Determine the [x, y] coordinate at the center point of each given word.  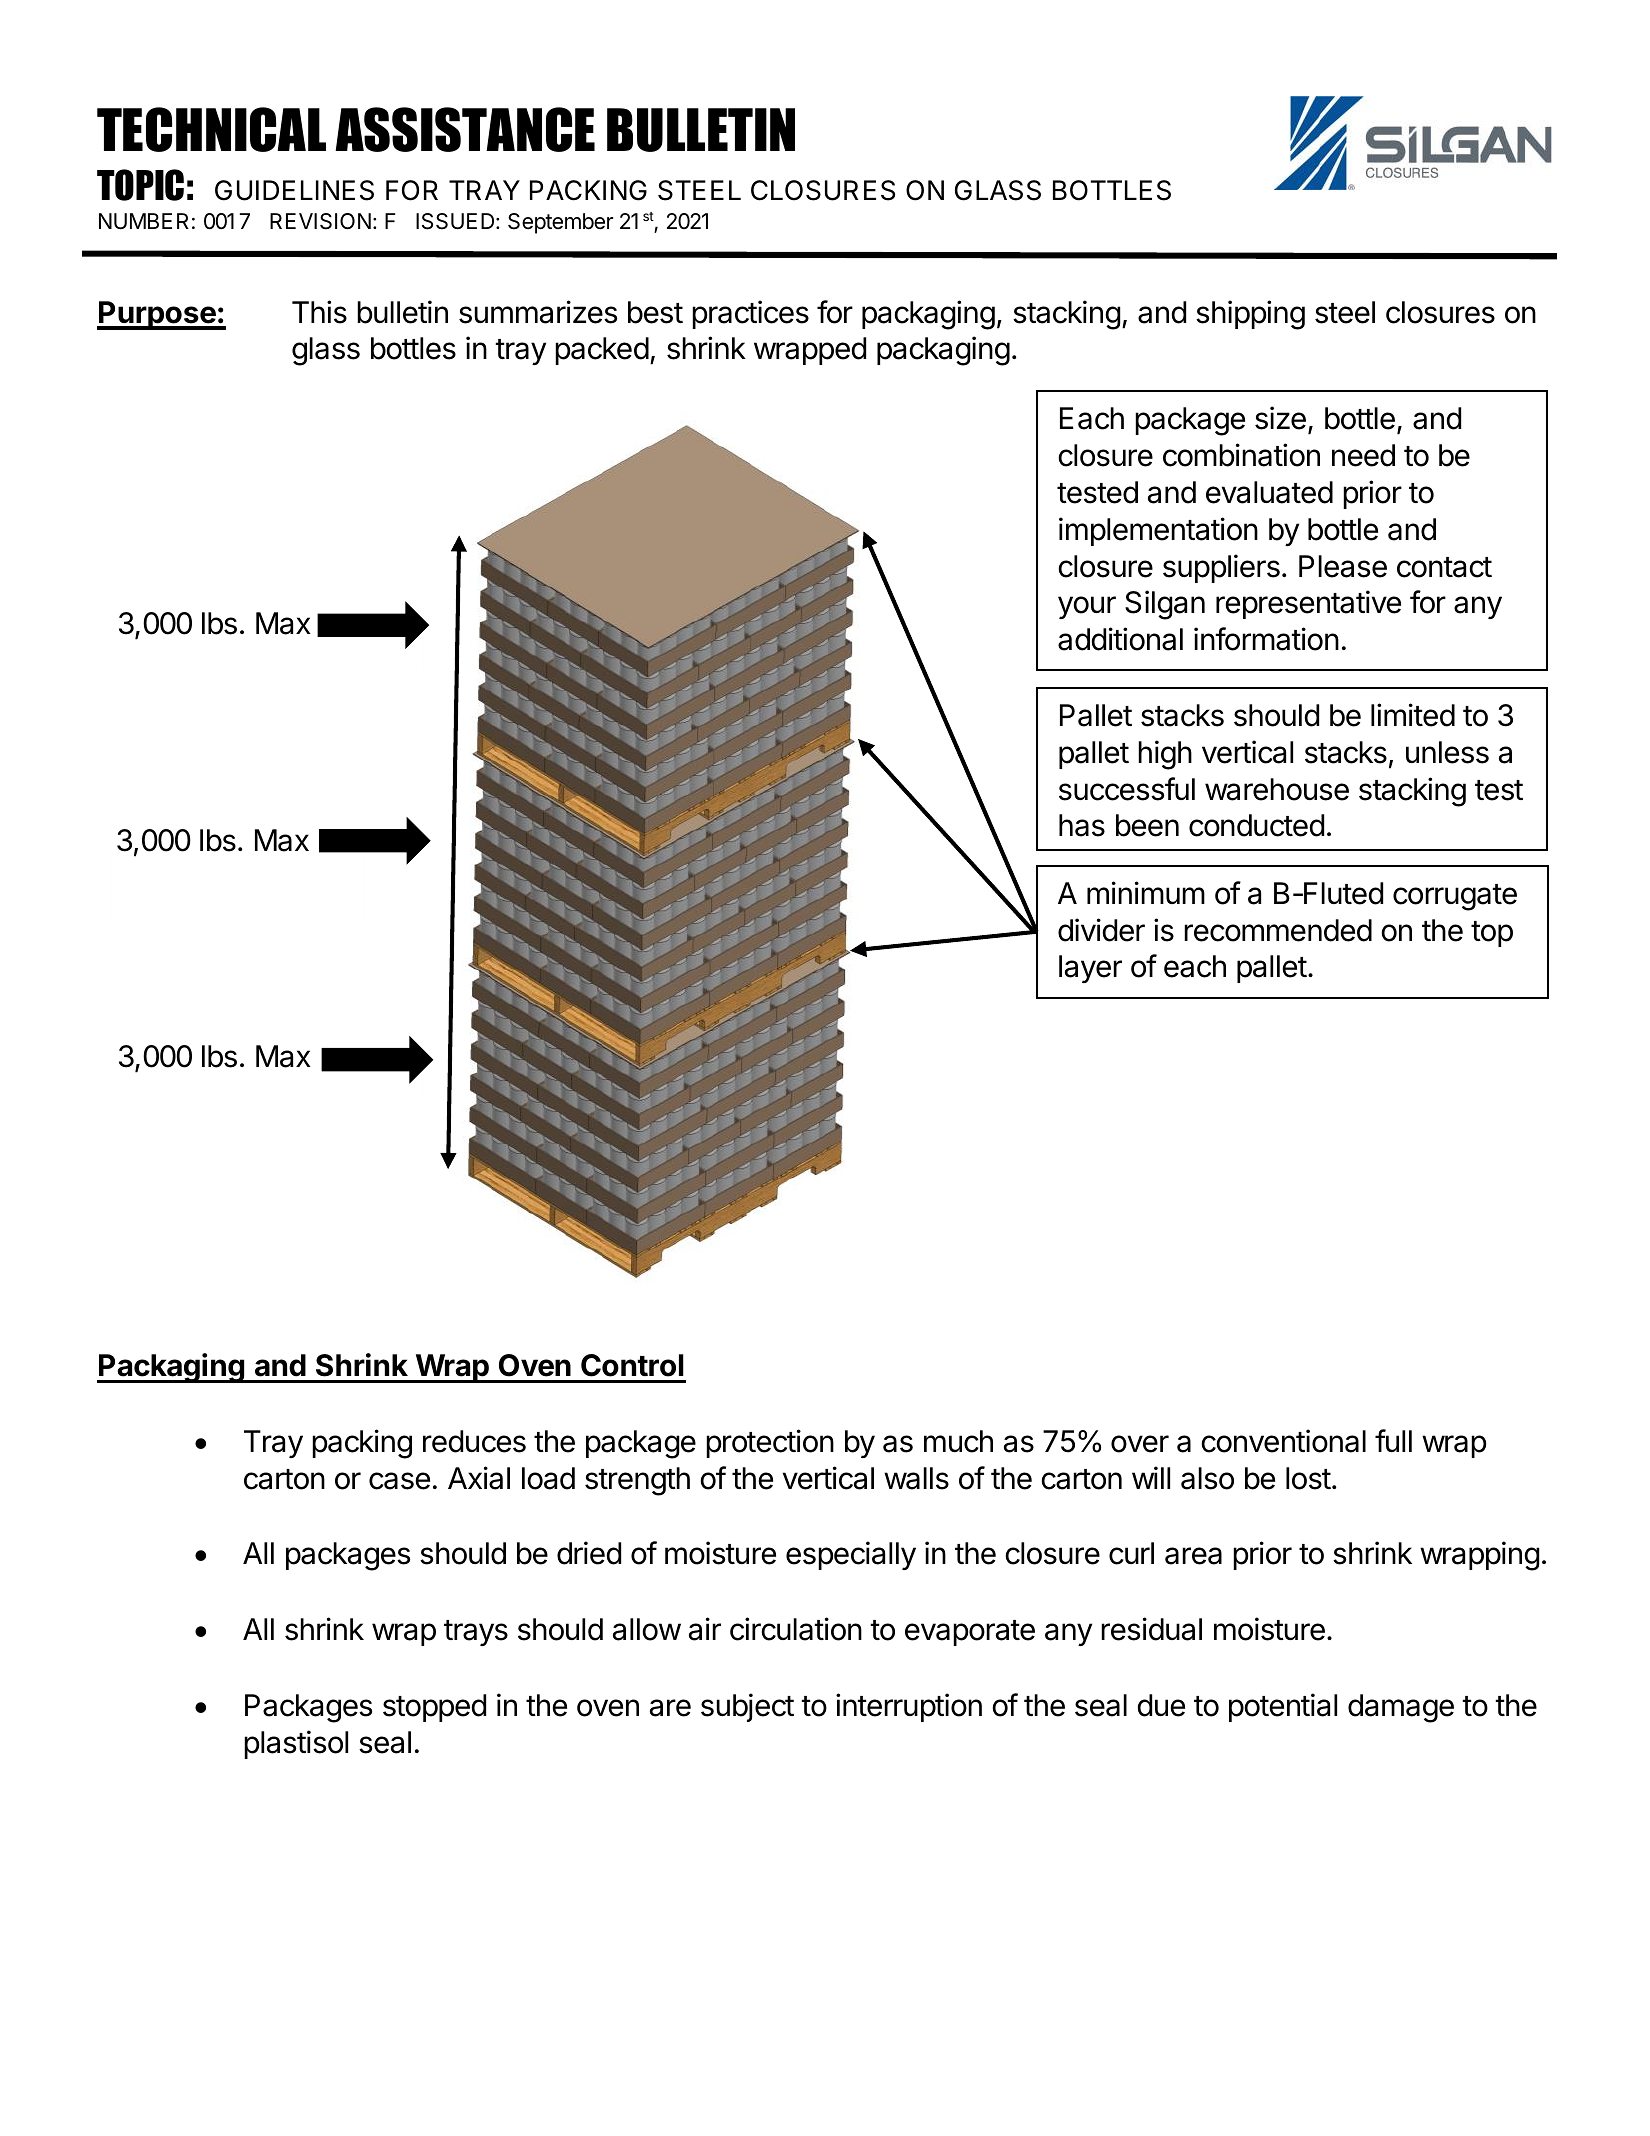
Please [1343, 566]
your [1087, 607]
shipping [1250, 315]
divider [1101, 930]
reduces [474, 1441]
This [319, 312]
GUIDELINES [294, 190]
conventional [1283, 1441]
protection [770, 1443]
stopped [434, 1708]
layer [1090, 969]
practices [750, 314]
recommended [1278, 930]
